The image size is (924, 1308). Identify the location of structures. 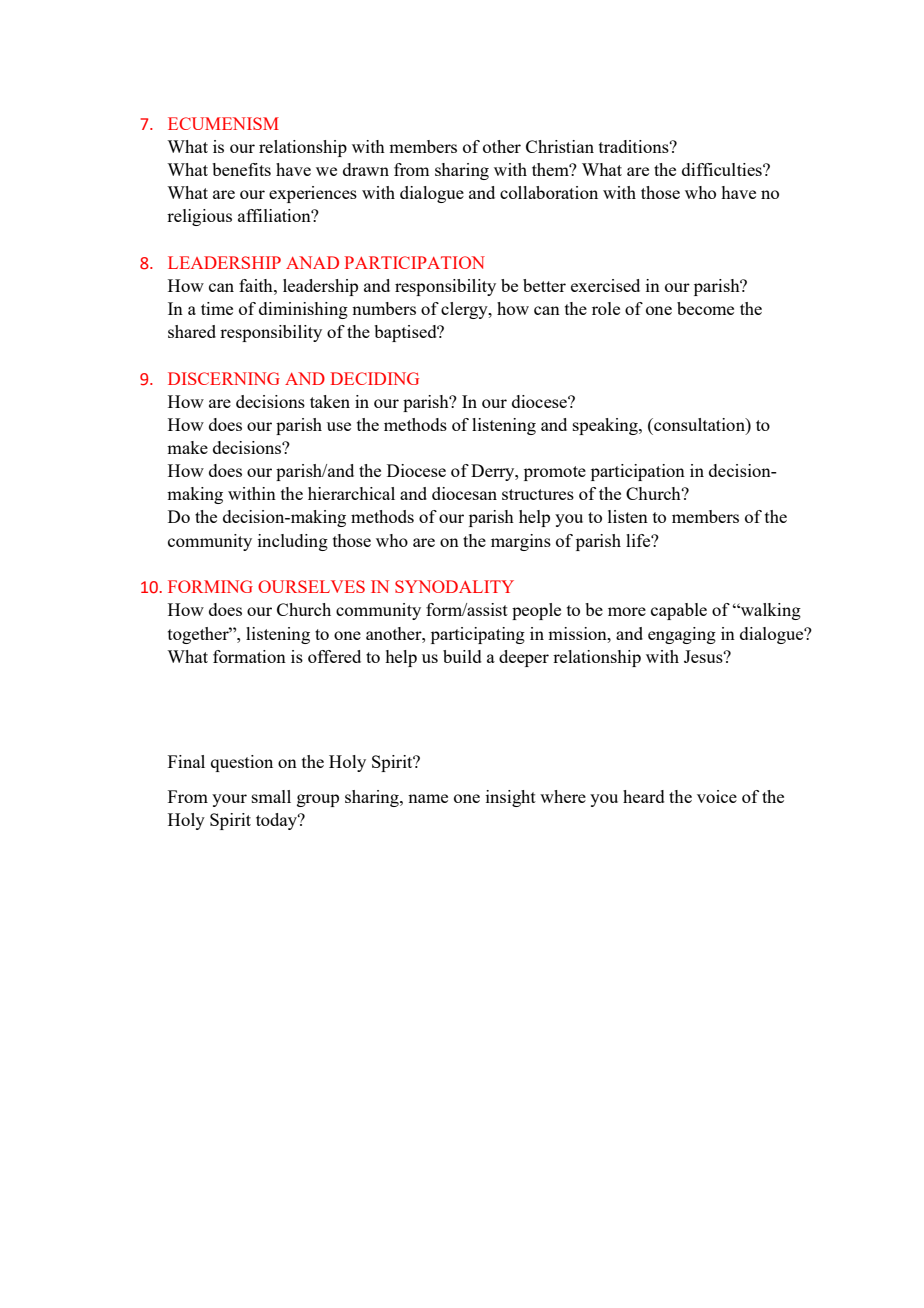
(538, 494).
